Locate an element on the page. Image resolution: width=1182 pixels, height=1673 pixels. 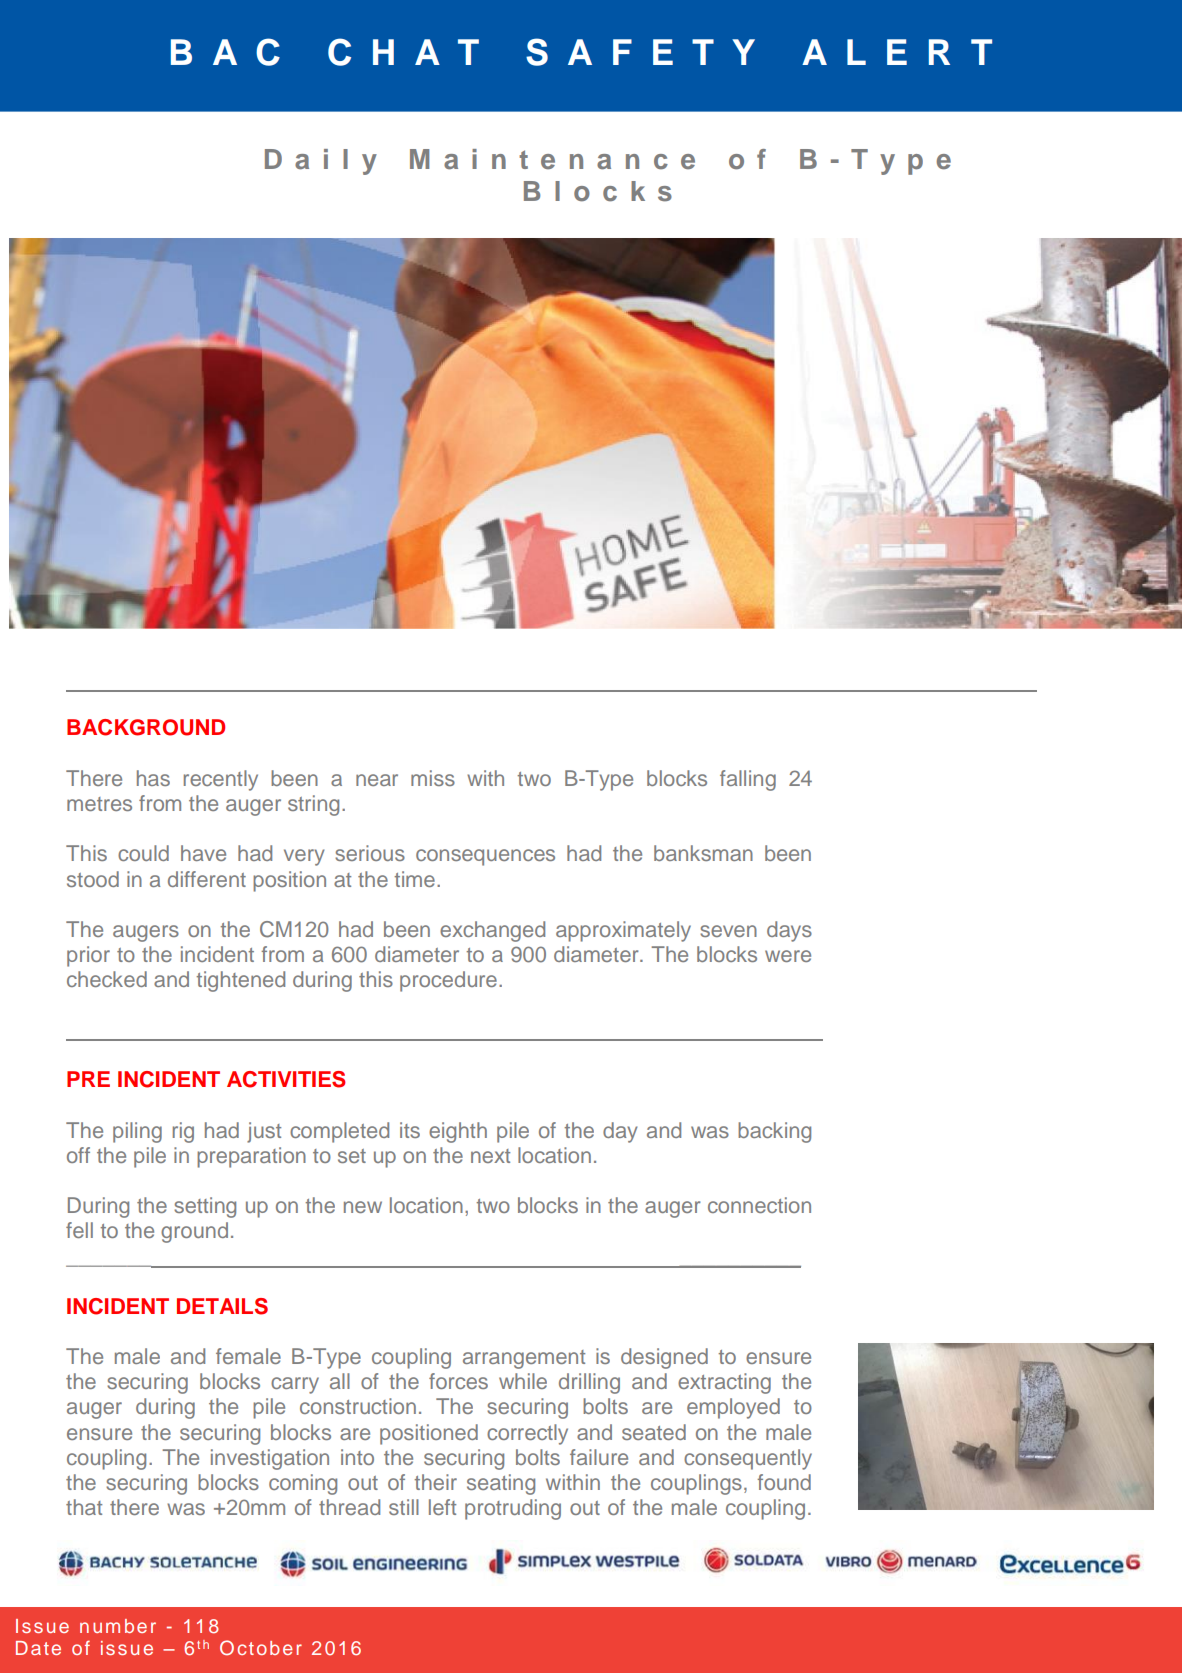
connection is located at coordinates (759, 1205).
